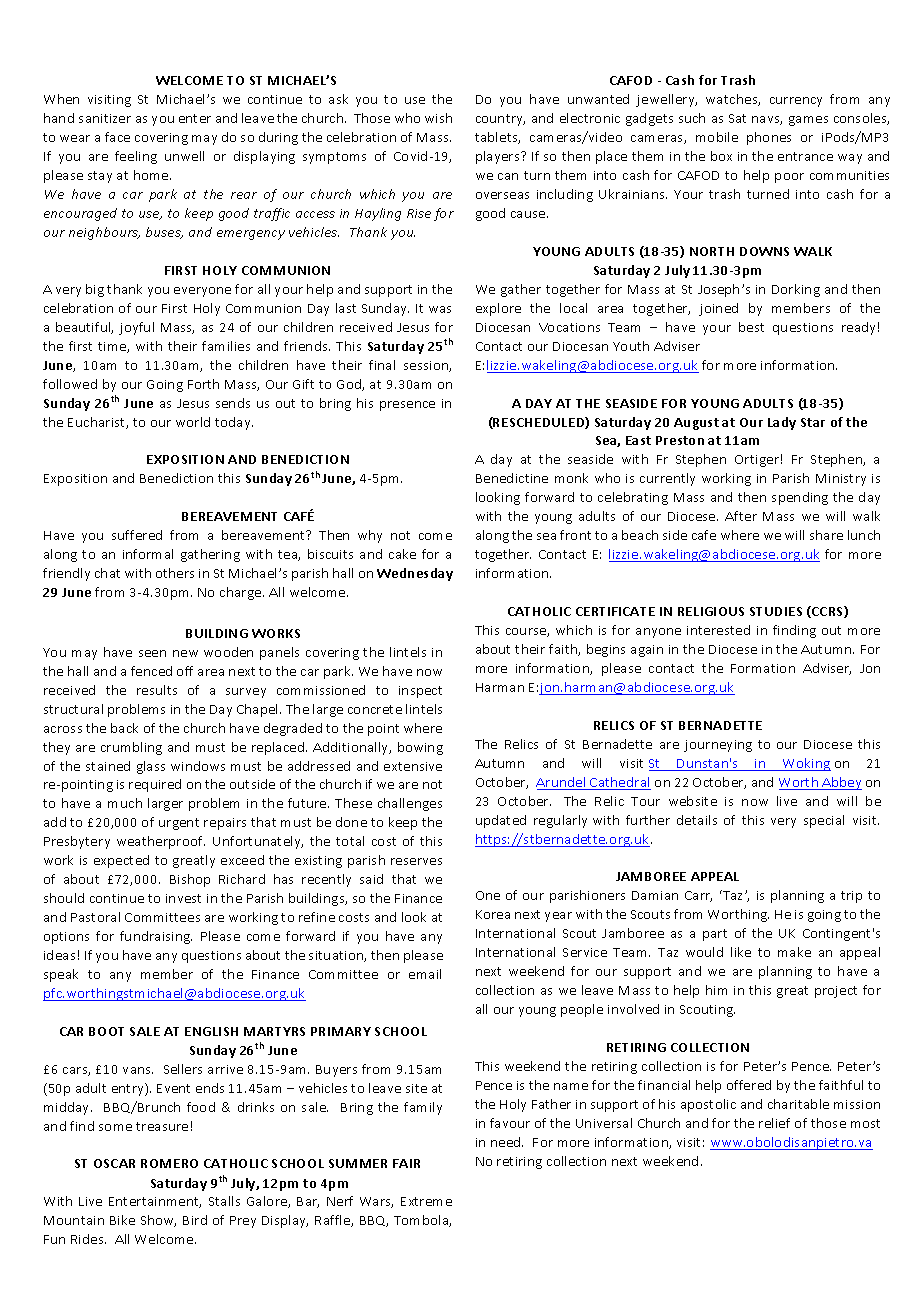  I want to click on face, so click(117, 137).
